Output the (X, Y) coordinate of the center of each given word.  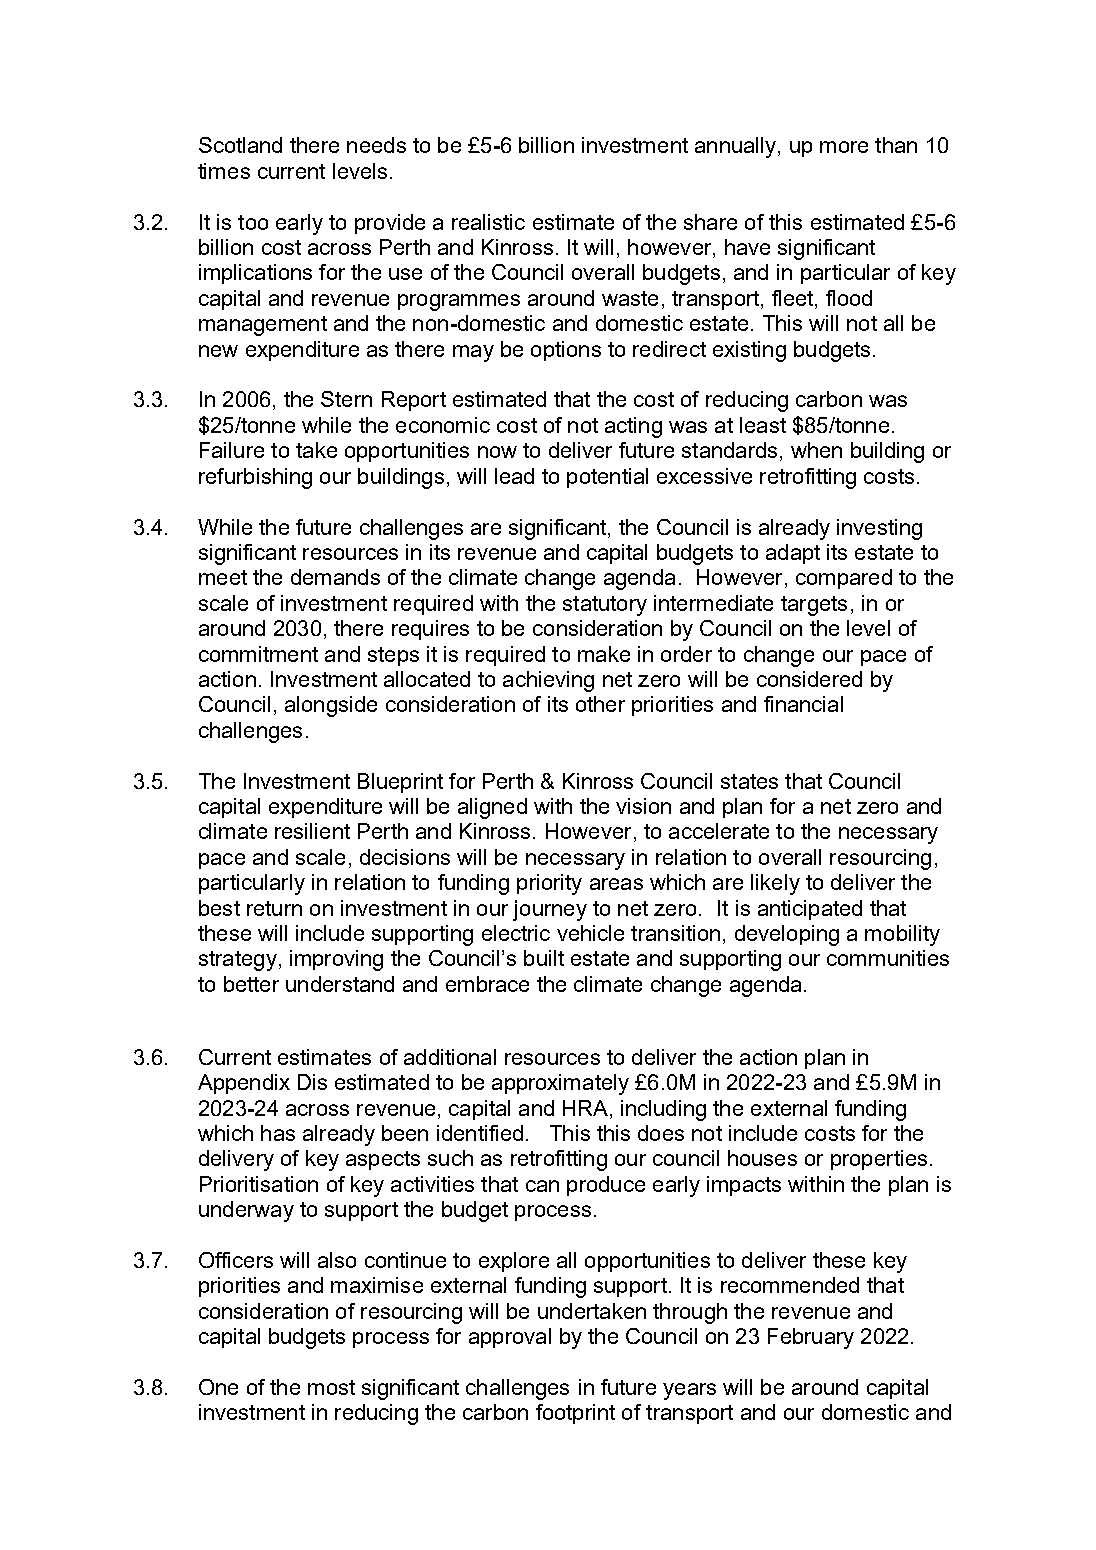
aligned (492, 808)
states (749, 781)
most (331, 1387)
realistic (488, 222)
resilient (312, 831)
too (253, 222)
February (811, 1338)
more (844, 147)
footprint (575, 1414)
